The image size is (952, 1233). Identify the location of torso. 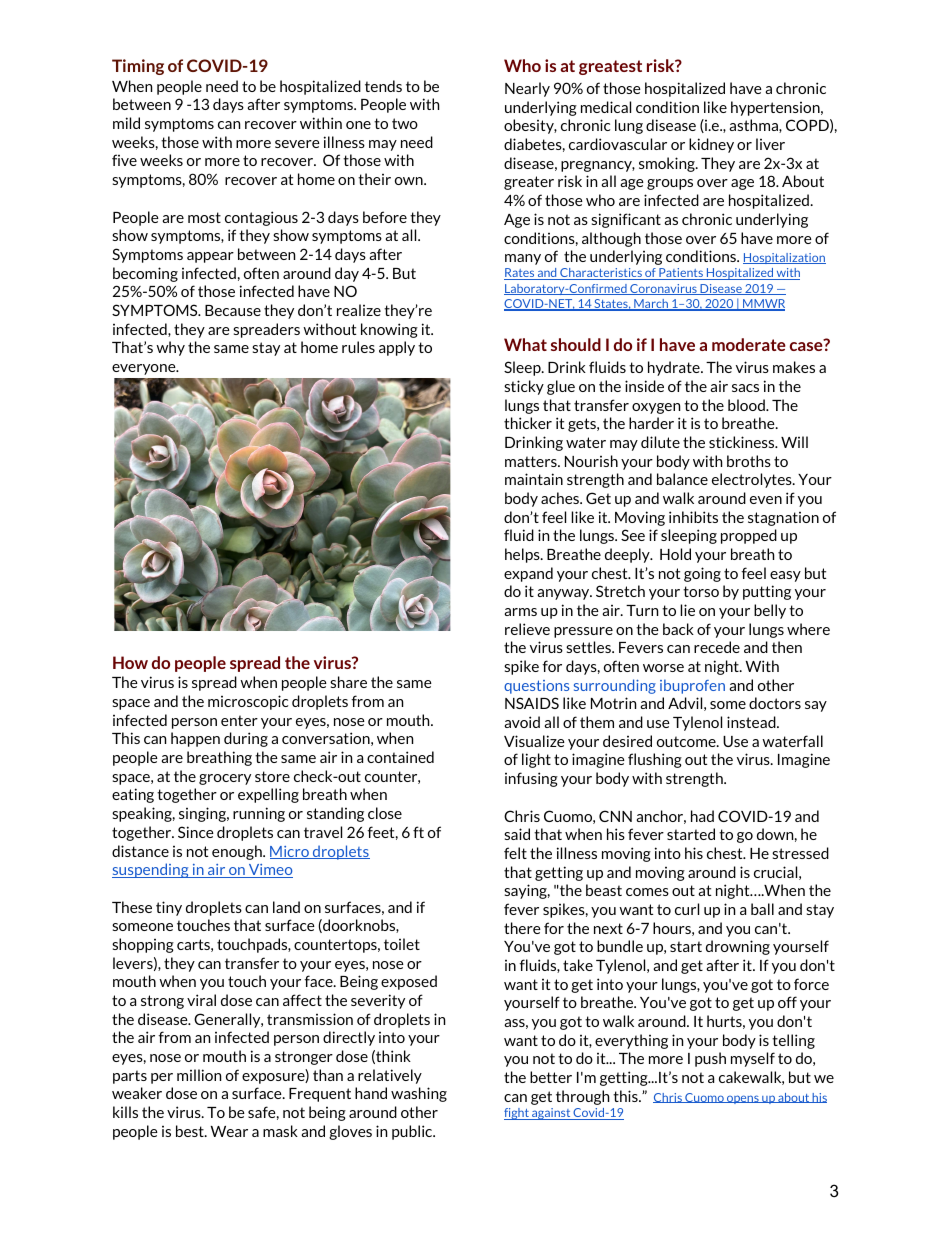
(701, 591).
